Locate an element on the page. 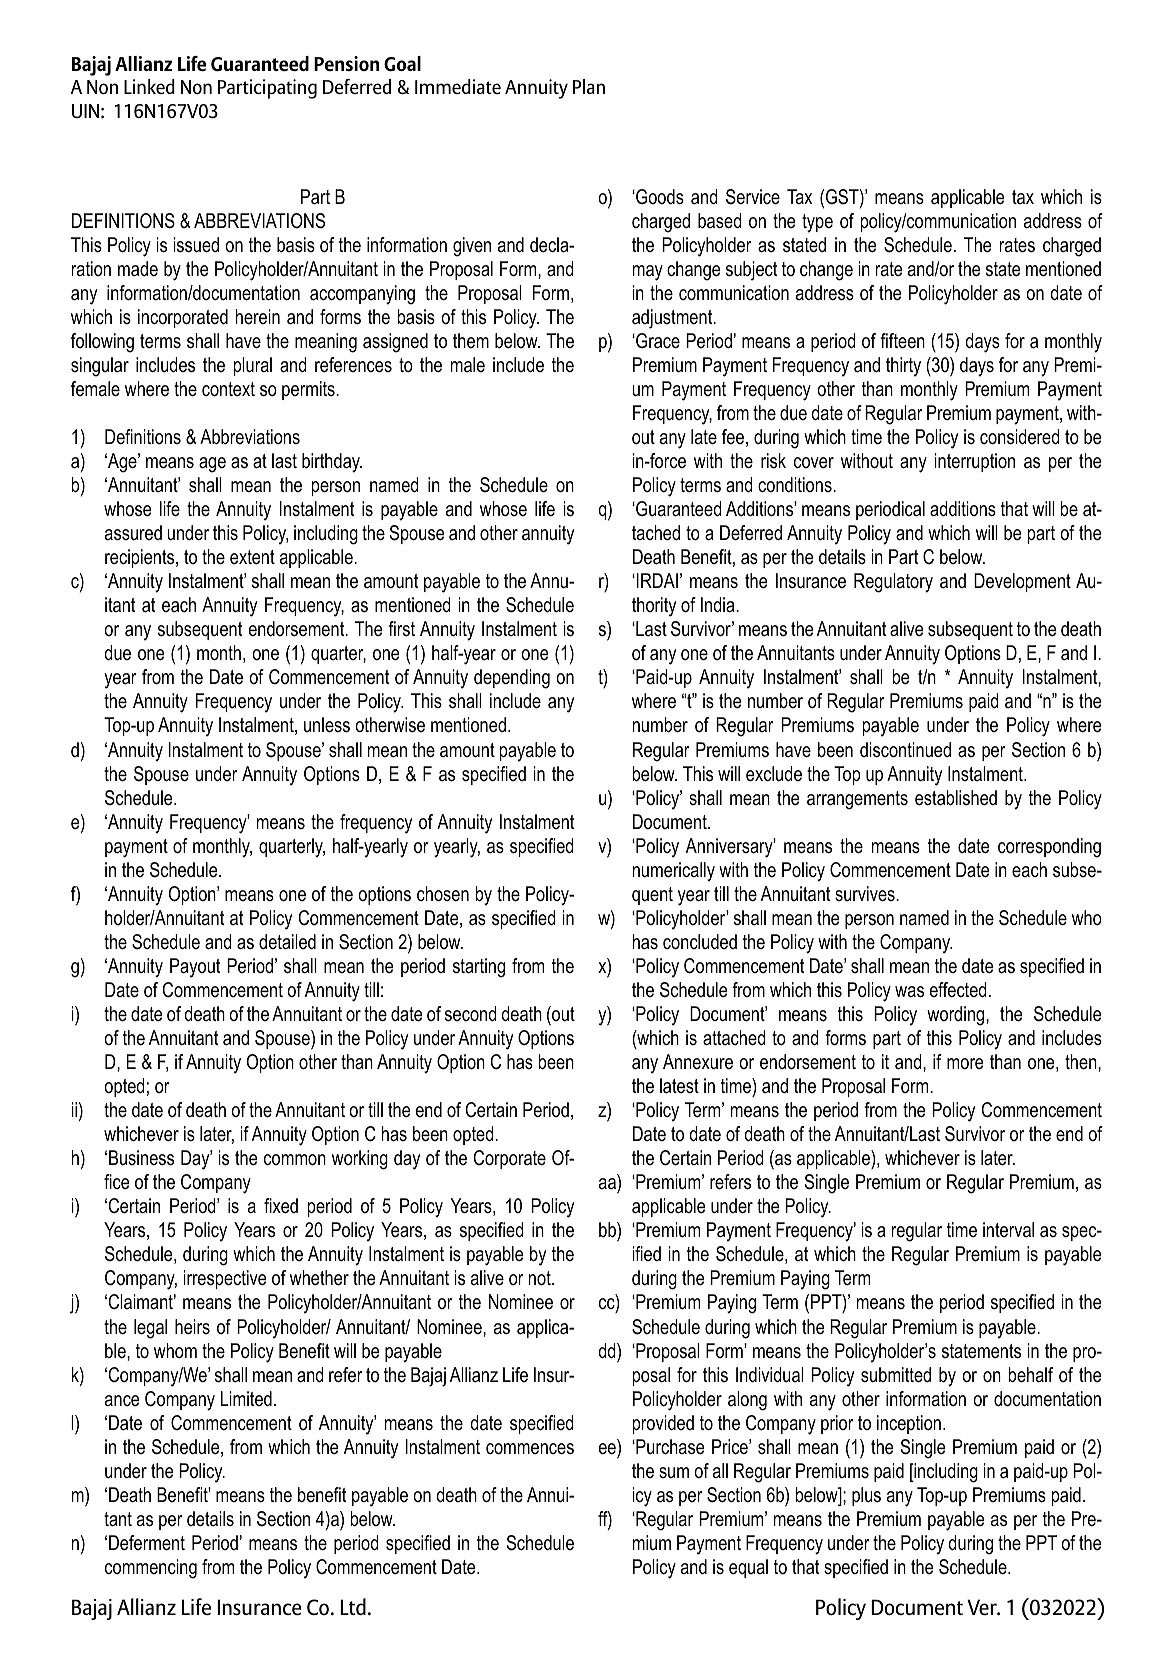 This page has width=1173, height=1659. type is located at coordinates (817, 223).
